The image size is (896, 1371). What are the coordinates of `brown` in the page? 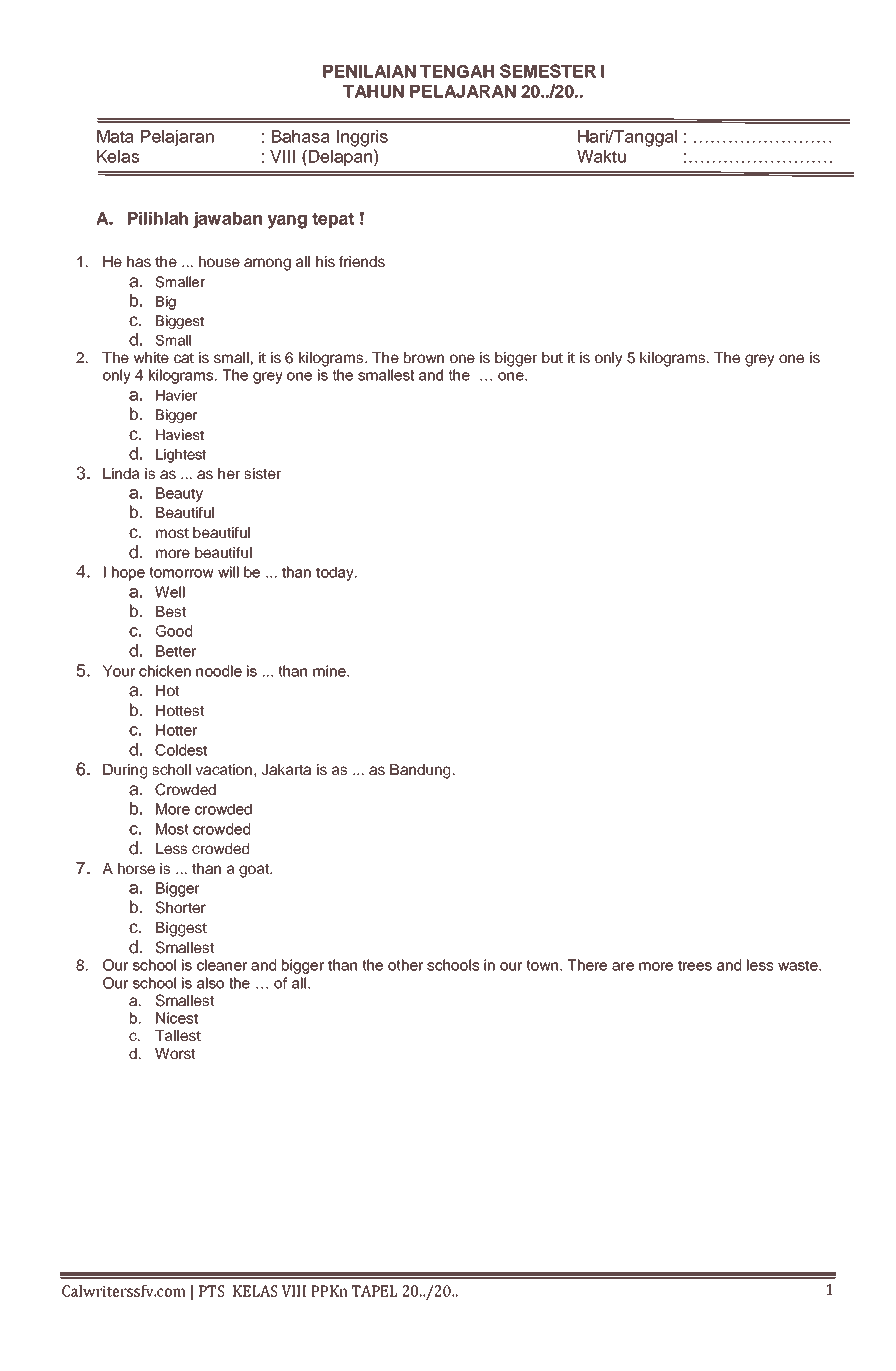 It's located at (424, 357).
